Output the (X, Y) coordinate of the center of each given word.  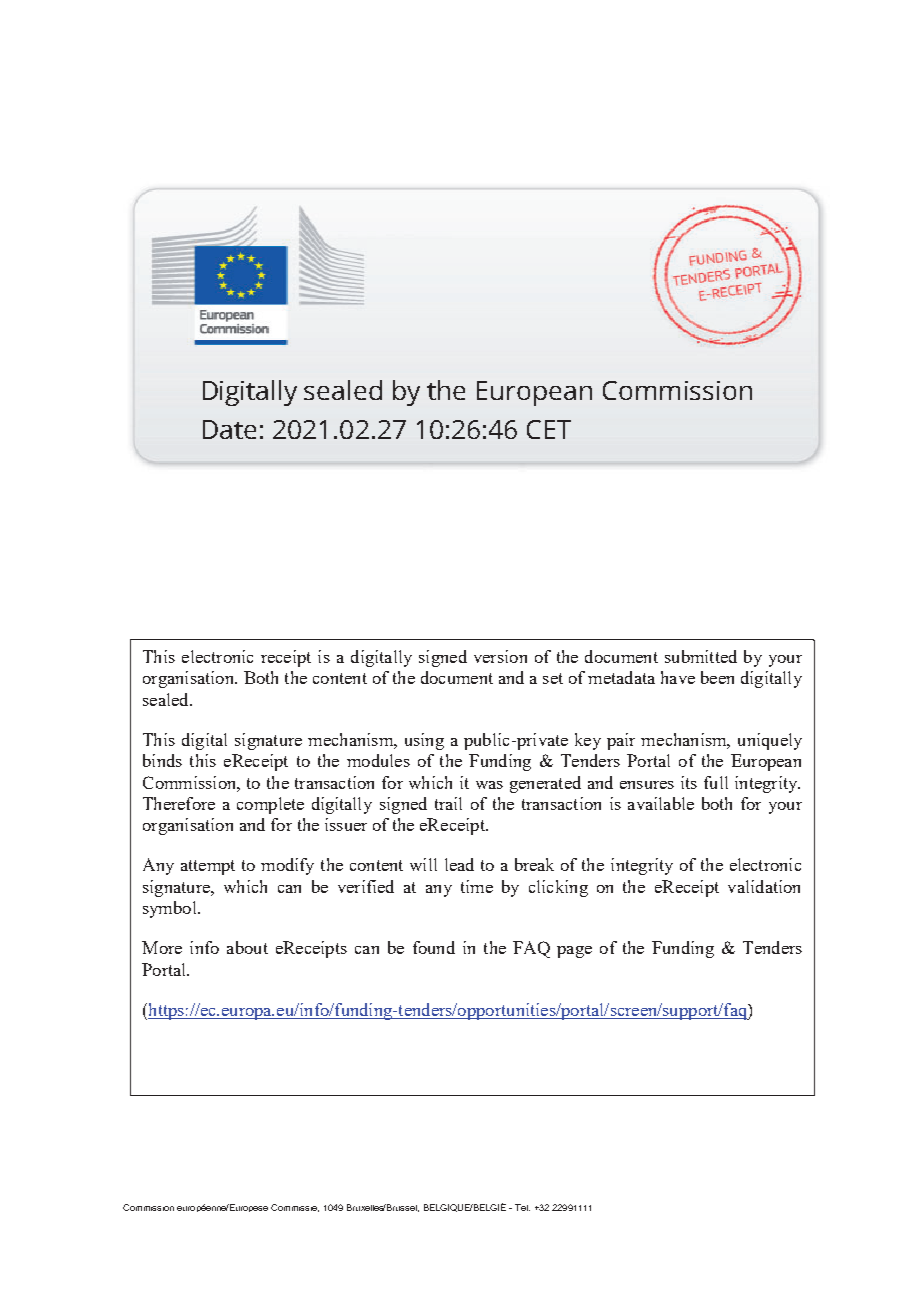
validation (764, 886)
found (434, 947)
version (500, 656)
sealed (167, 699)
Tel (522, 1207)
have (678, 677)
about (247, 947)
